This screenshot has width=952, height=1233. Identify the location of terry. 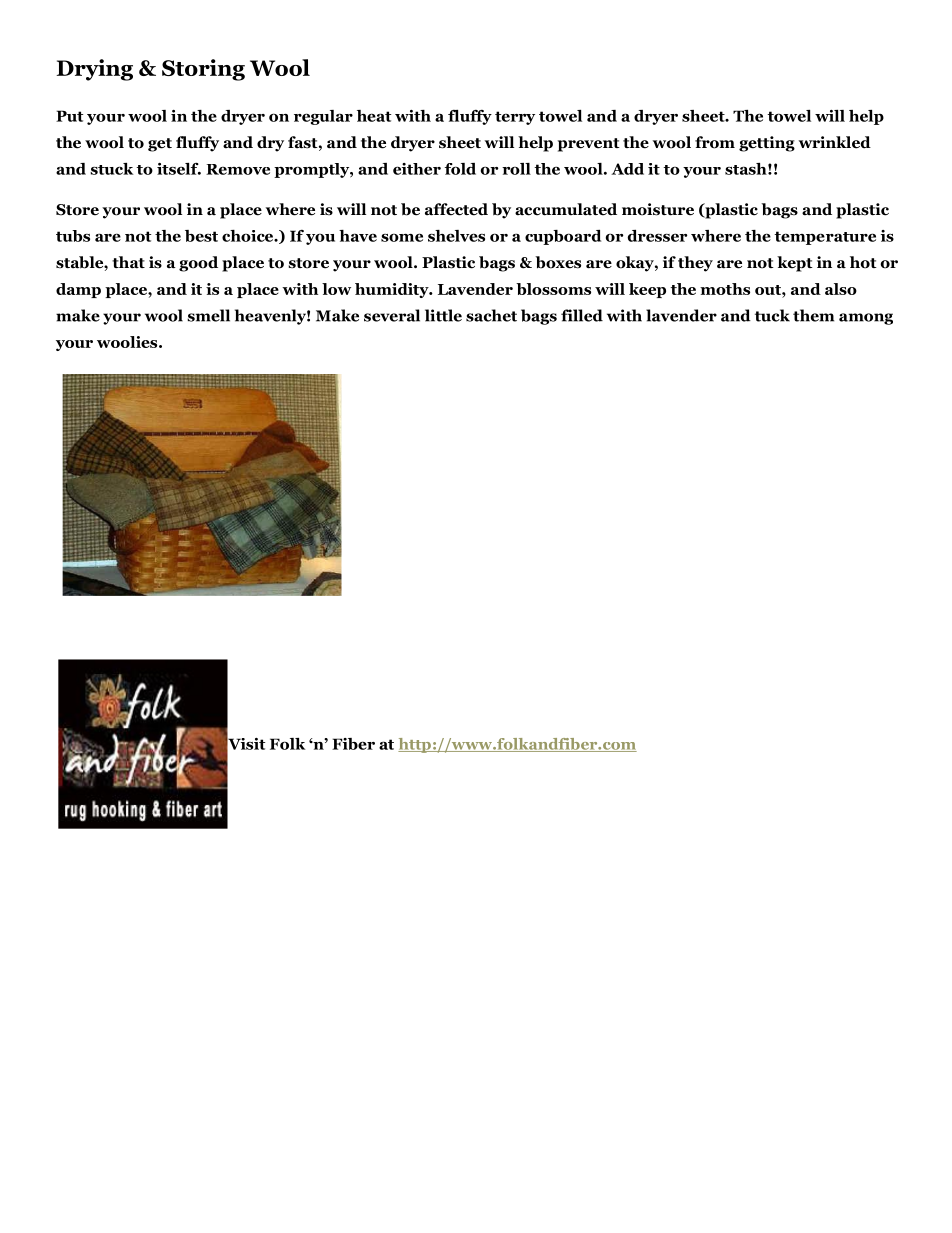
(515, 118).
